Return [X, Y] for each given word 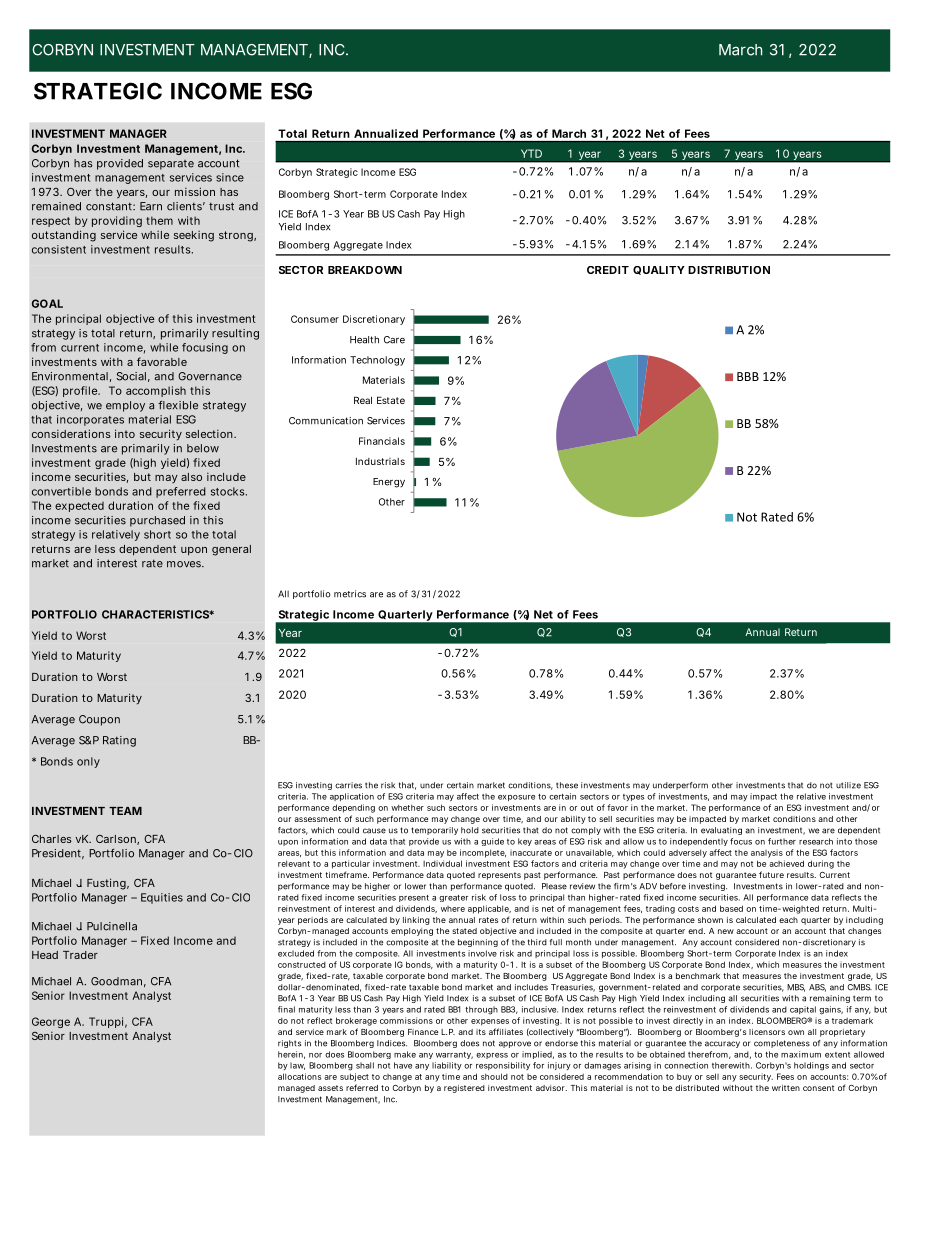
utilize [848, 785]
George [51, 1022]
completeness [782, 1044]
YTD [531, 153]
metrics [350, 594]
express [492, 1056]
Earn [151, 206]
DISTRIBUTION [729, 270]
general [231, 550]
